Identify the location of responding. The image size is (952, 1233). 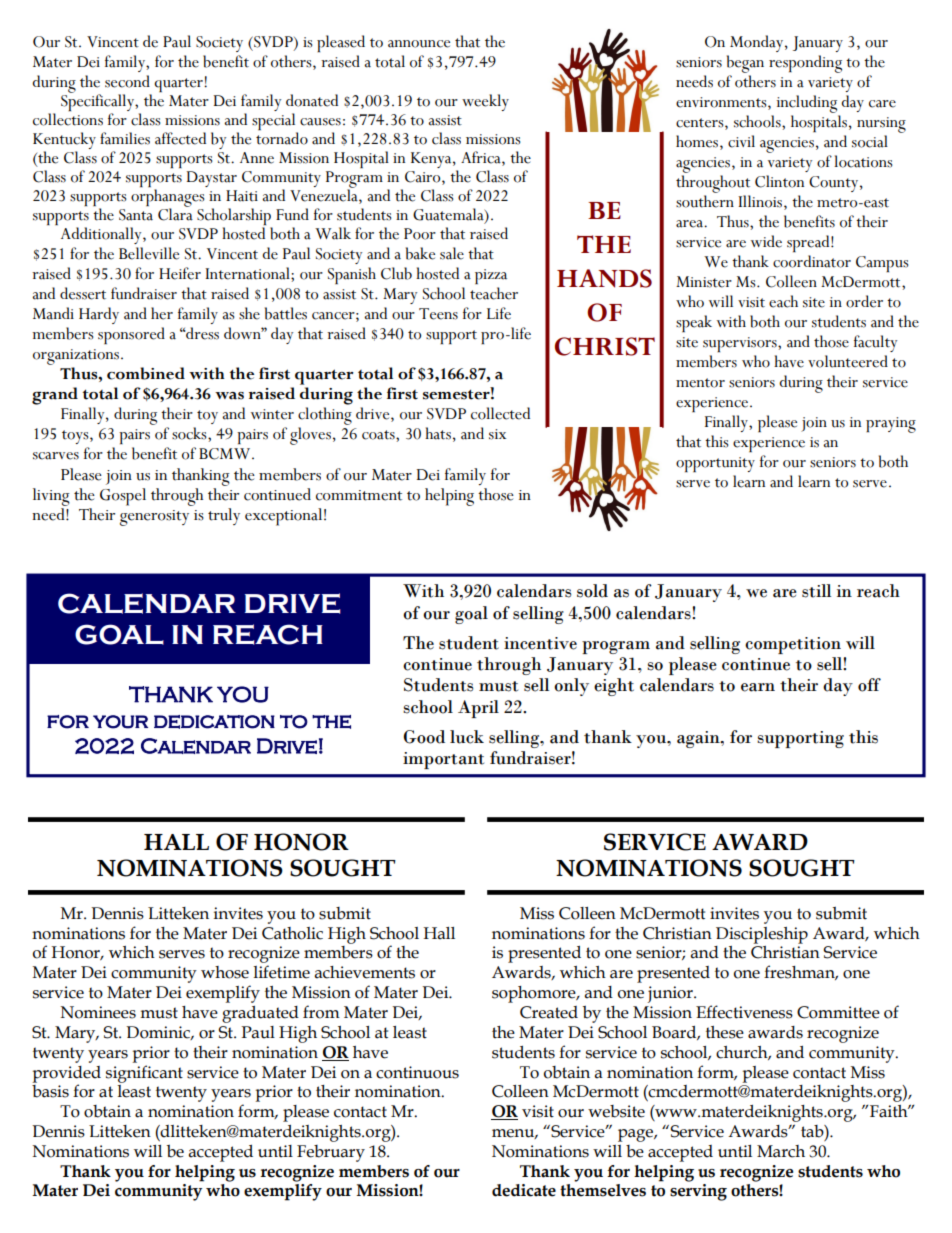
(805, 64).
